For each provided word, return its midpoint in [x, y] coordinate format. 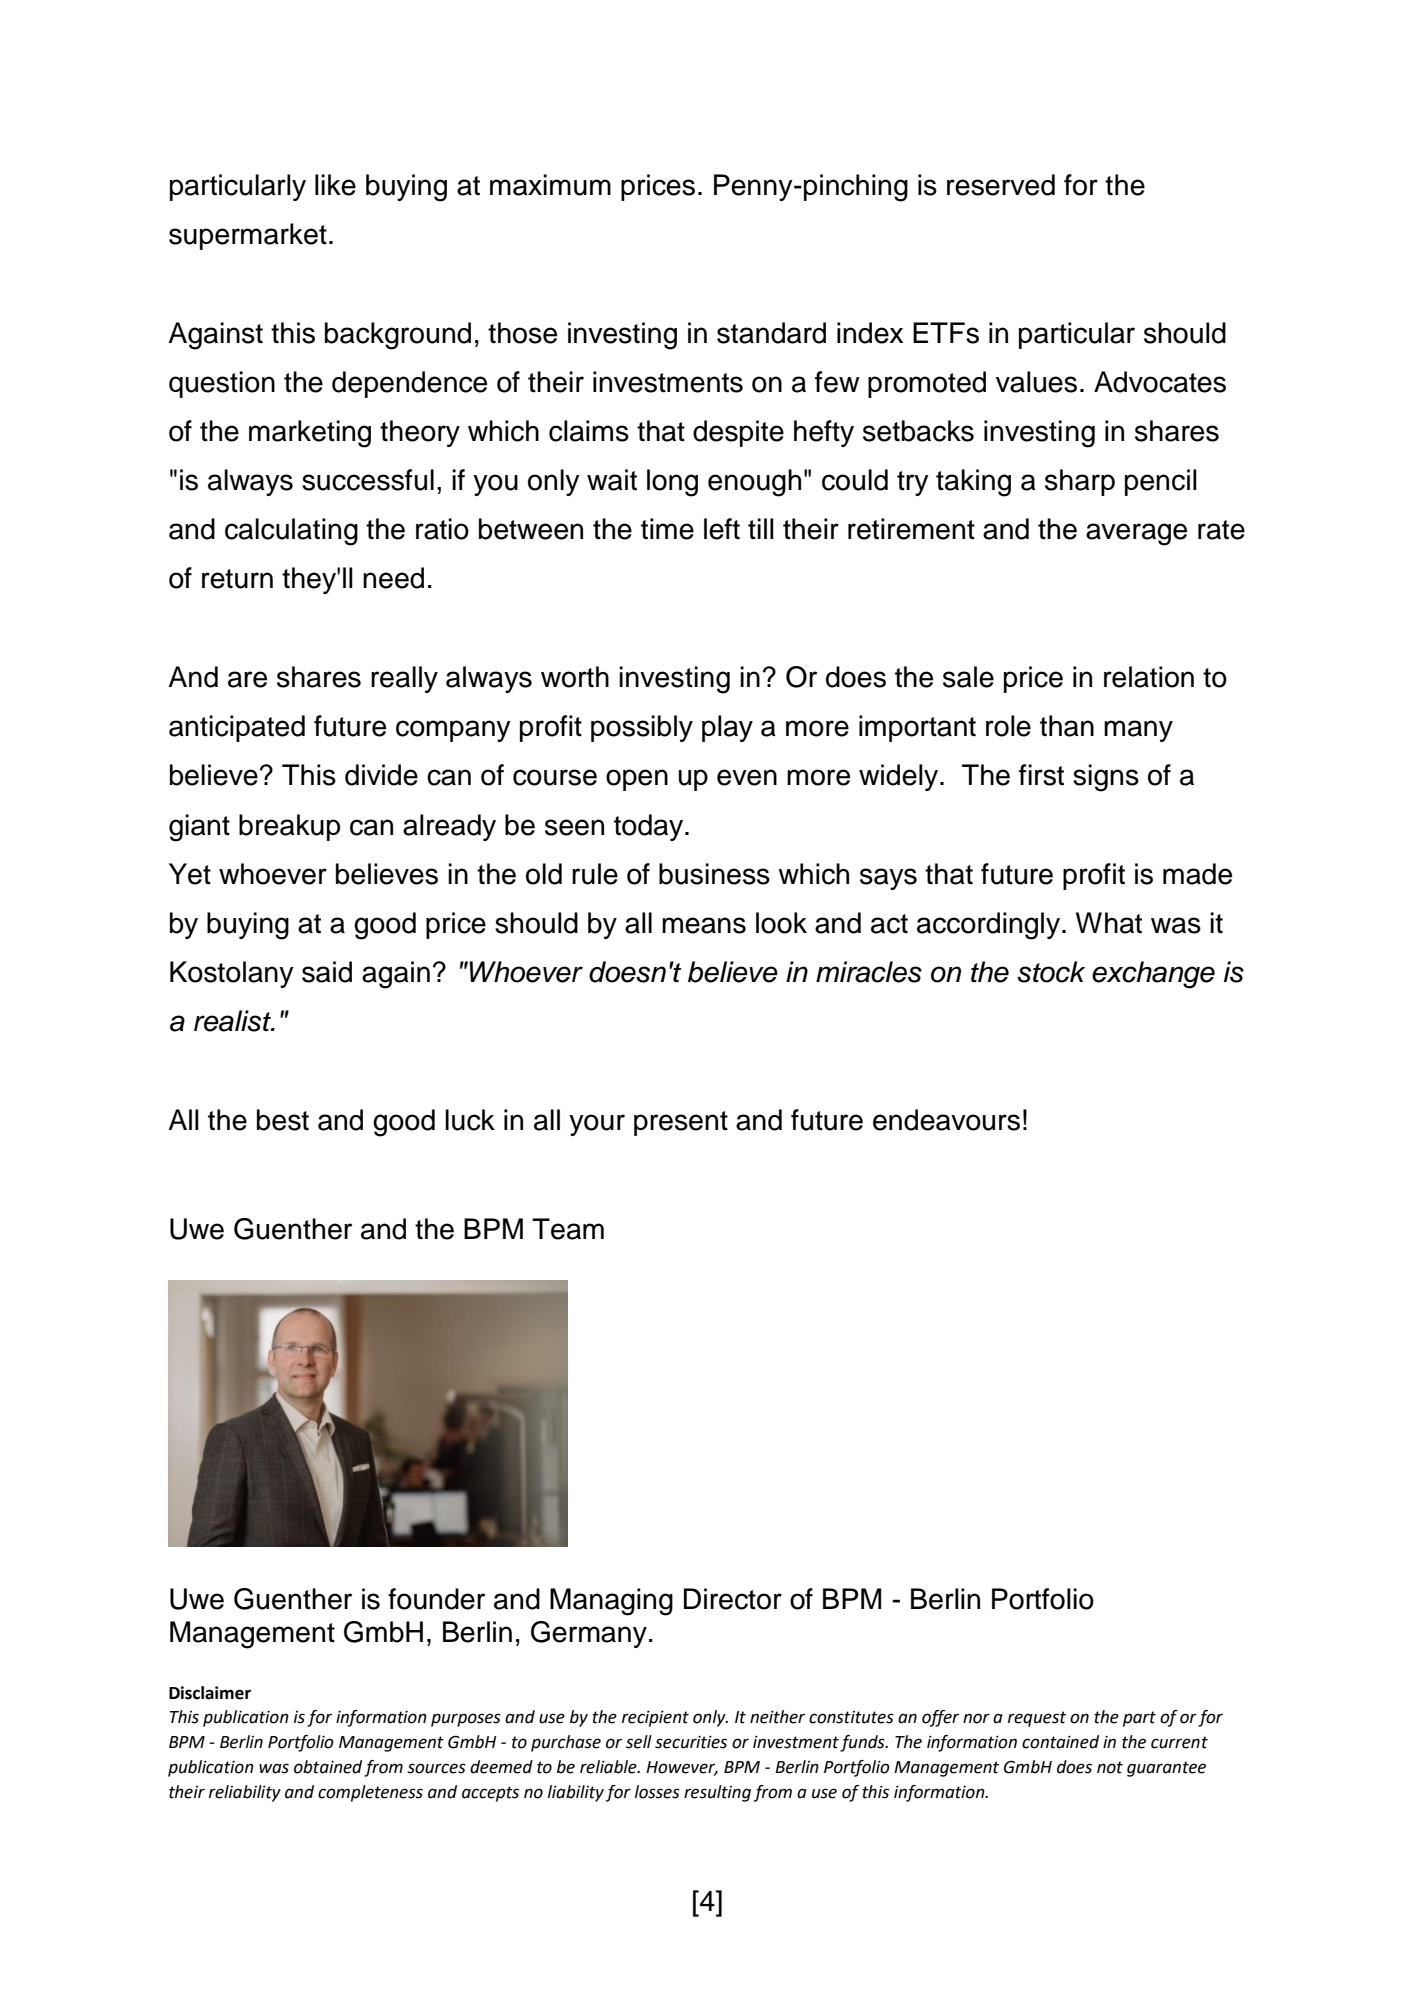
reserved [1001, 185]
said [327, 972]
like [335, 185]
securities [691, 1742]
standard [771, 333]
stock [1051, 972]
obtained [328, 1767]
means [704, 925]
